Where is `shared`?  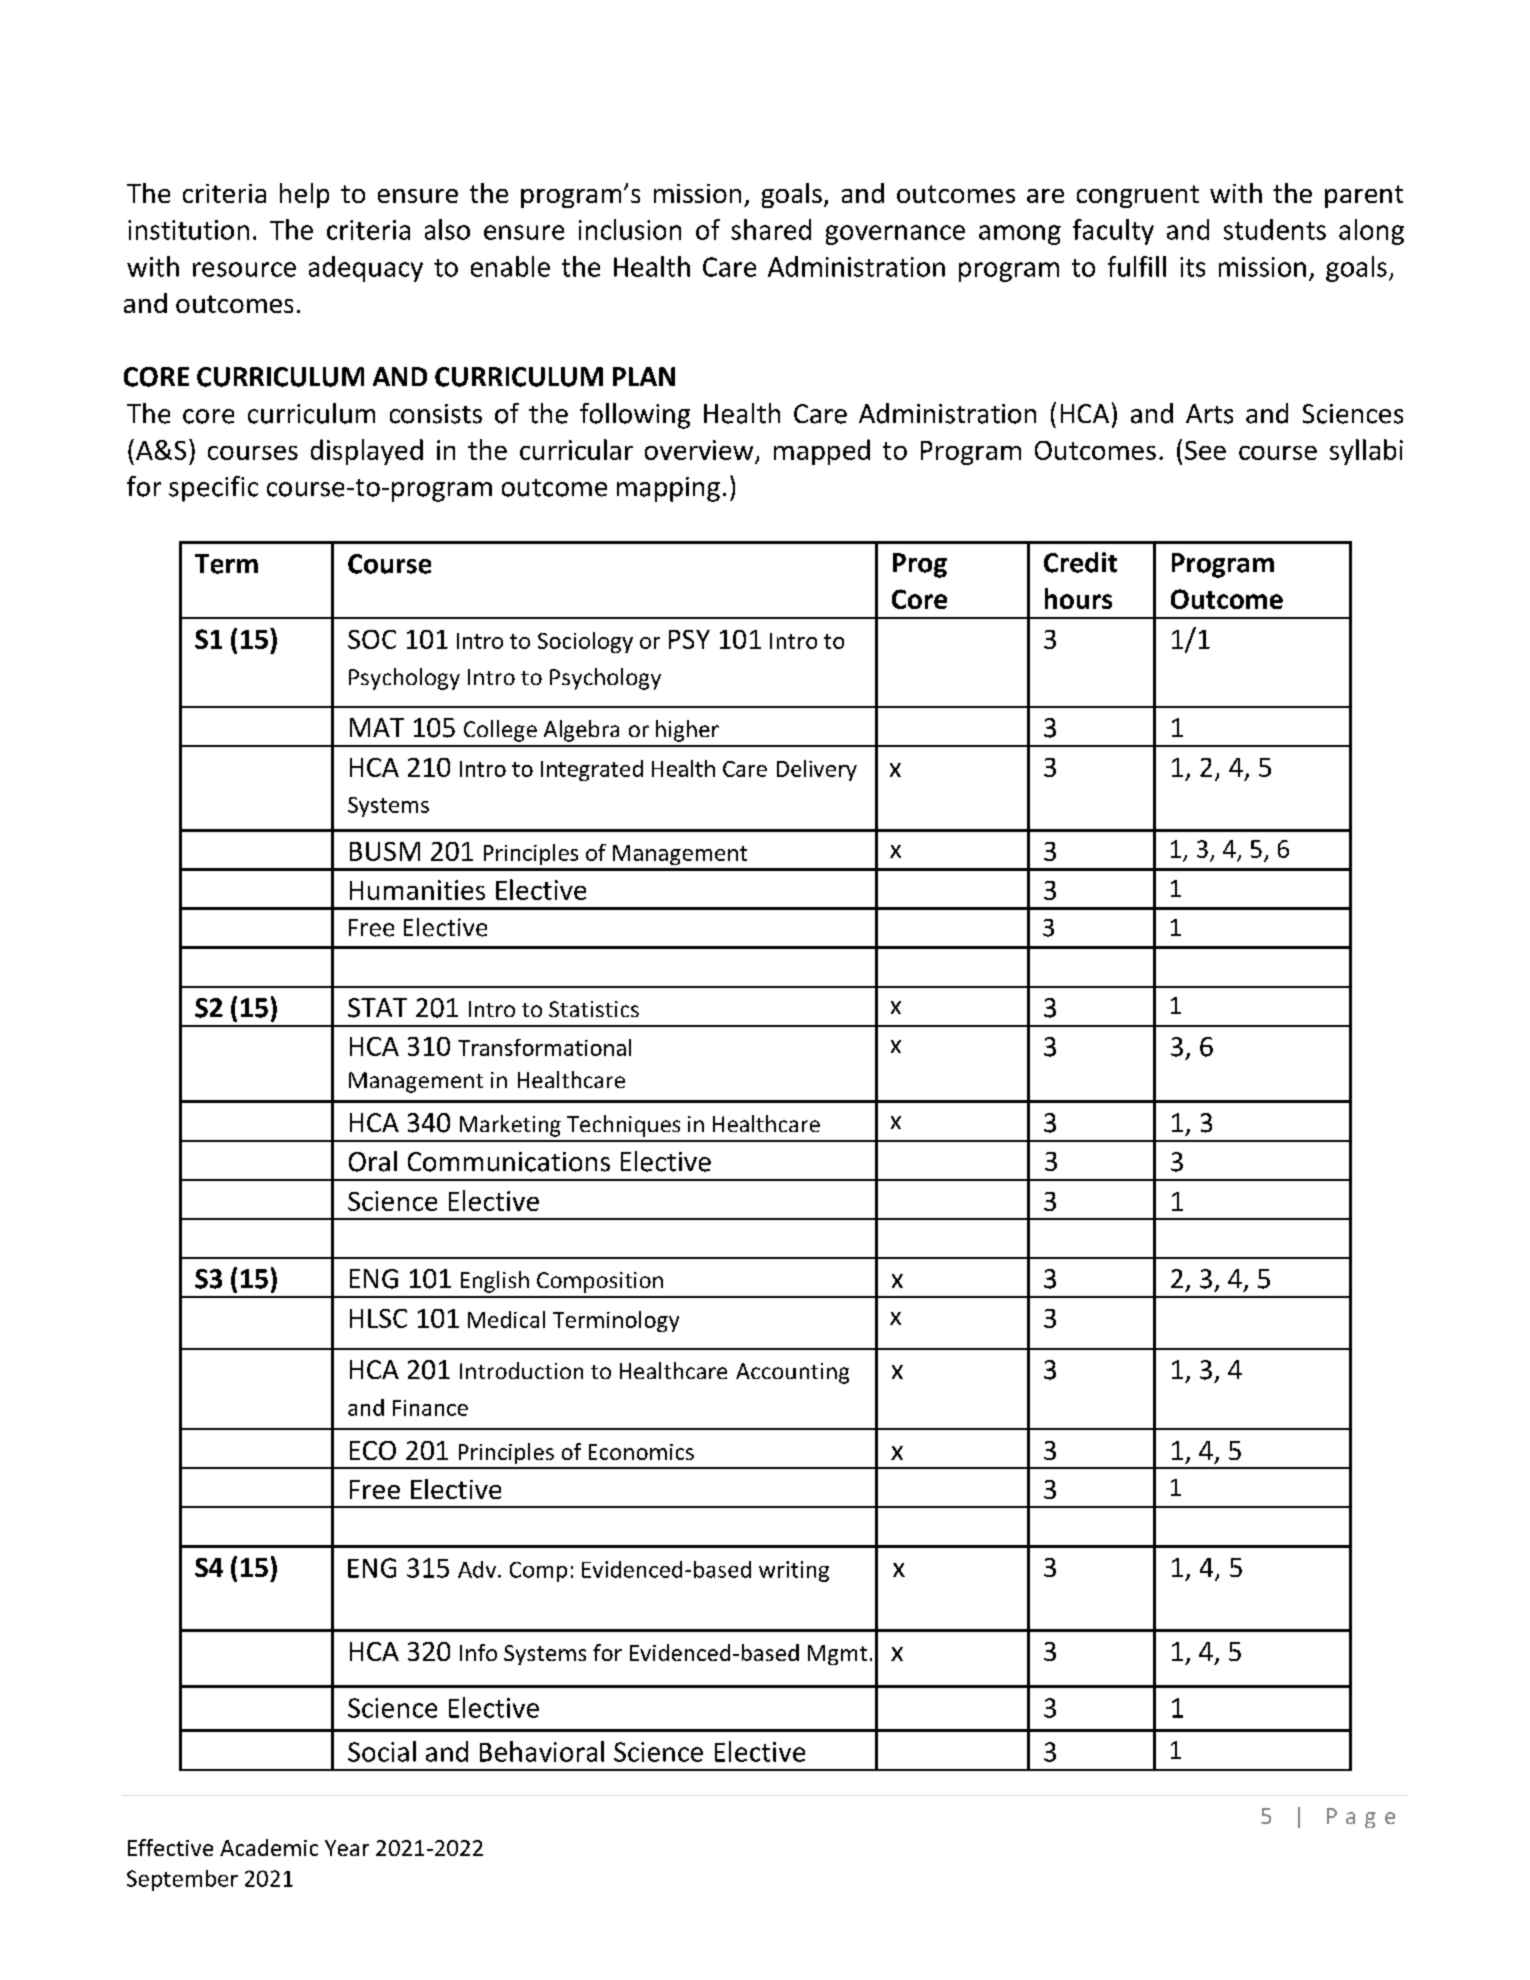 shared is located at coordinates (771, 229).
